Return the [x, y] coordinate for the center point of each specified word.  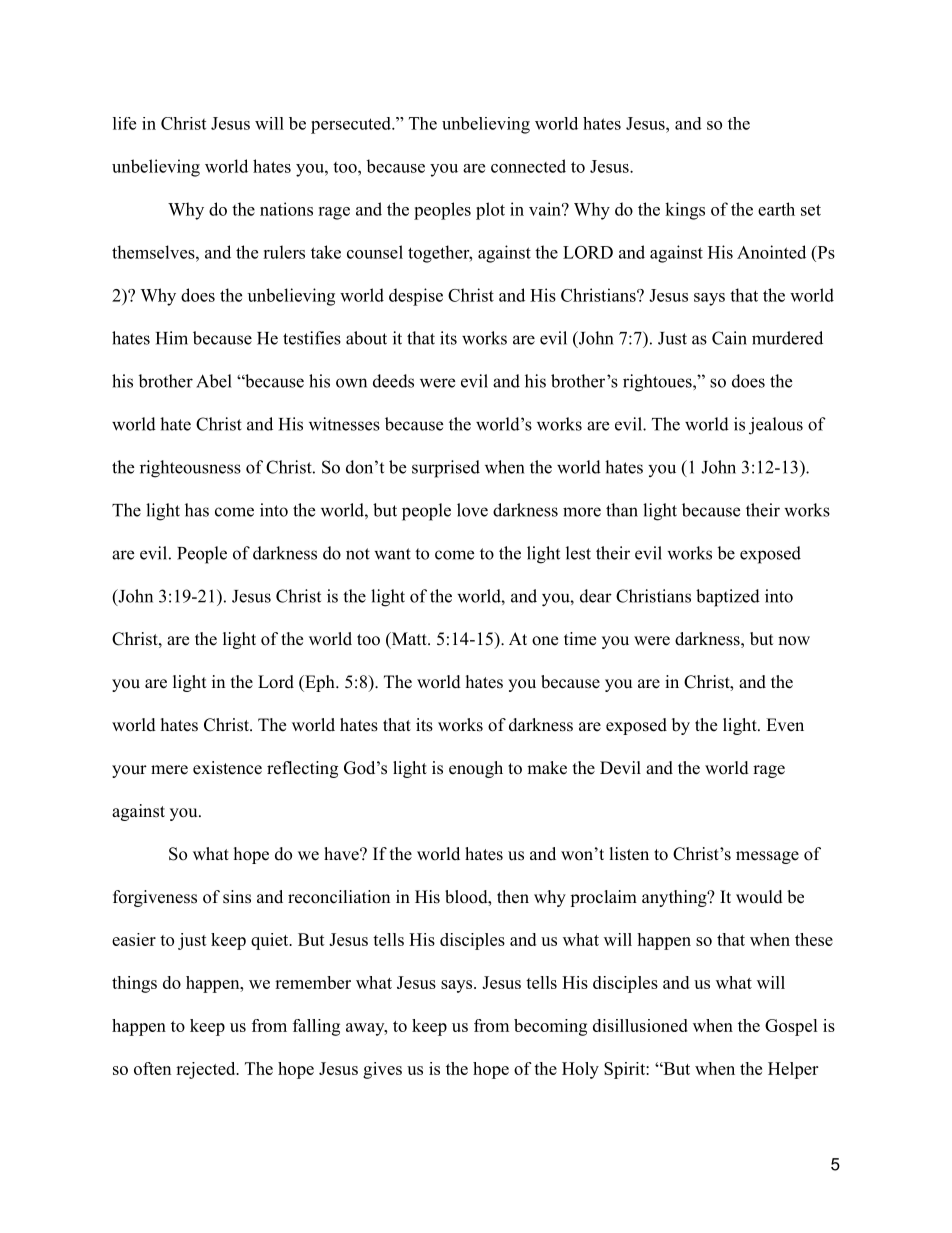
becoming [550, 1027]
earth [776, 209]
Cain [729, 338]
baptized [728, 598]
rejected [207, 1070]
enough [476, 769]
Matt [409, 640]
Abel [214, 381]
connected [528, 166]
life [124, 123]
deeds [393, 381]
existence [227, 768]
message [767, 857]
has [197, 510]
